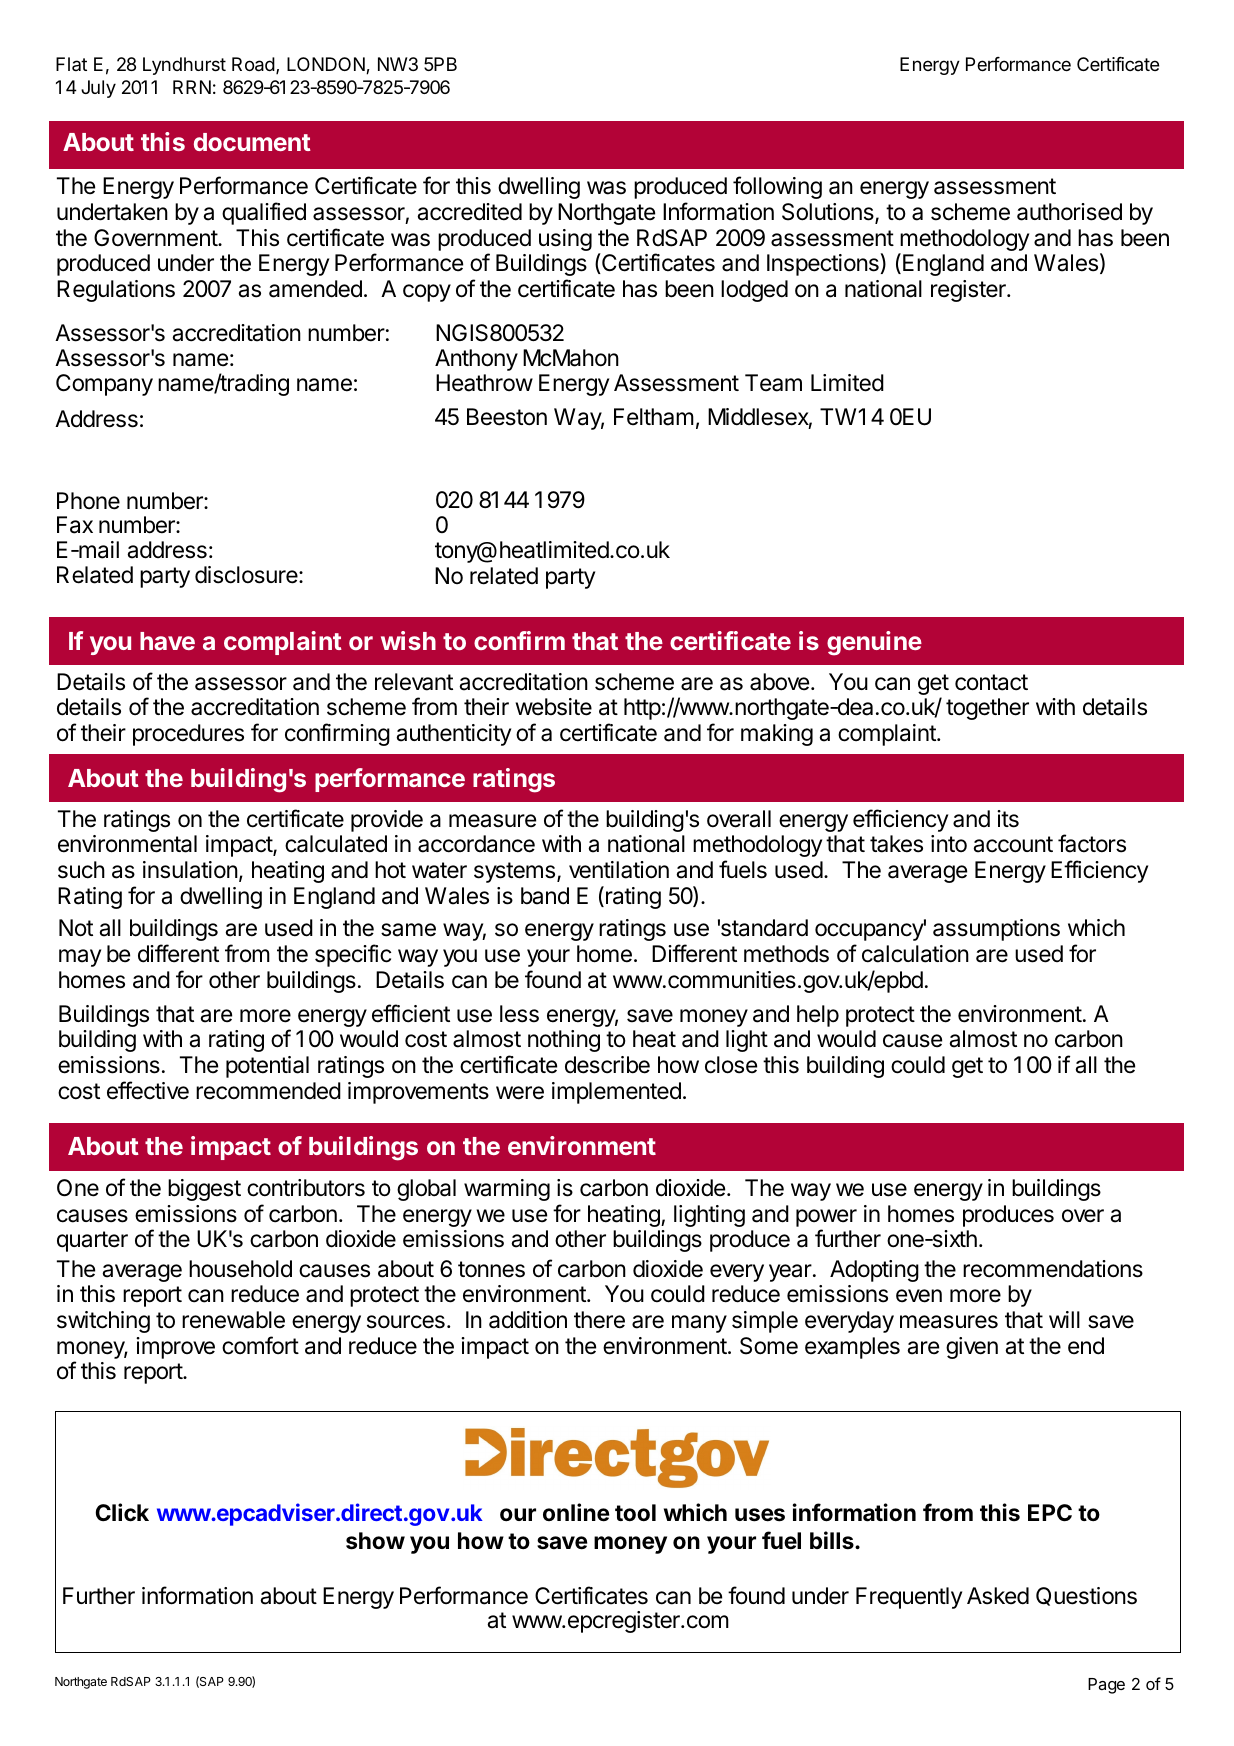 The image size is (1234, 1746). Describe the element at coordinates (565, 240) in the document. I see `using` at that location.
